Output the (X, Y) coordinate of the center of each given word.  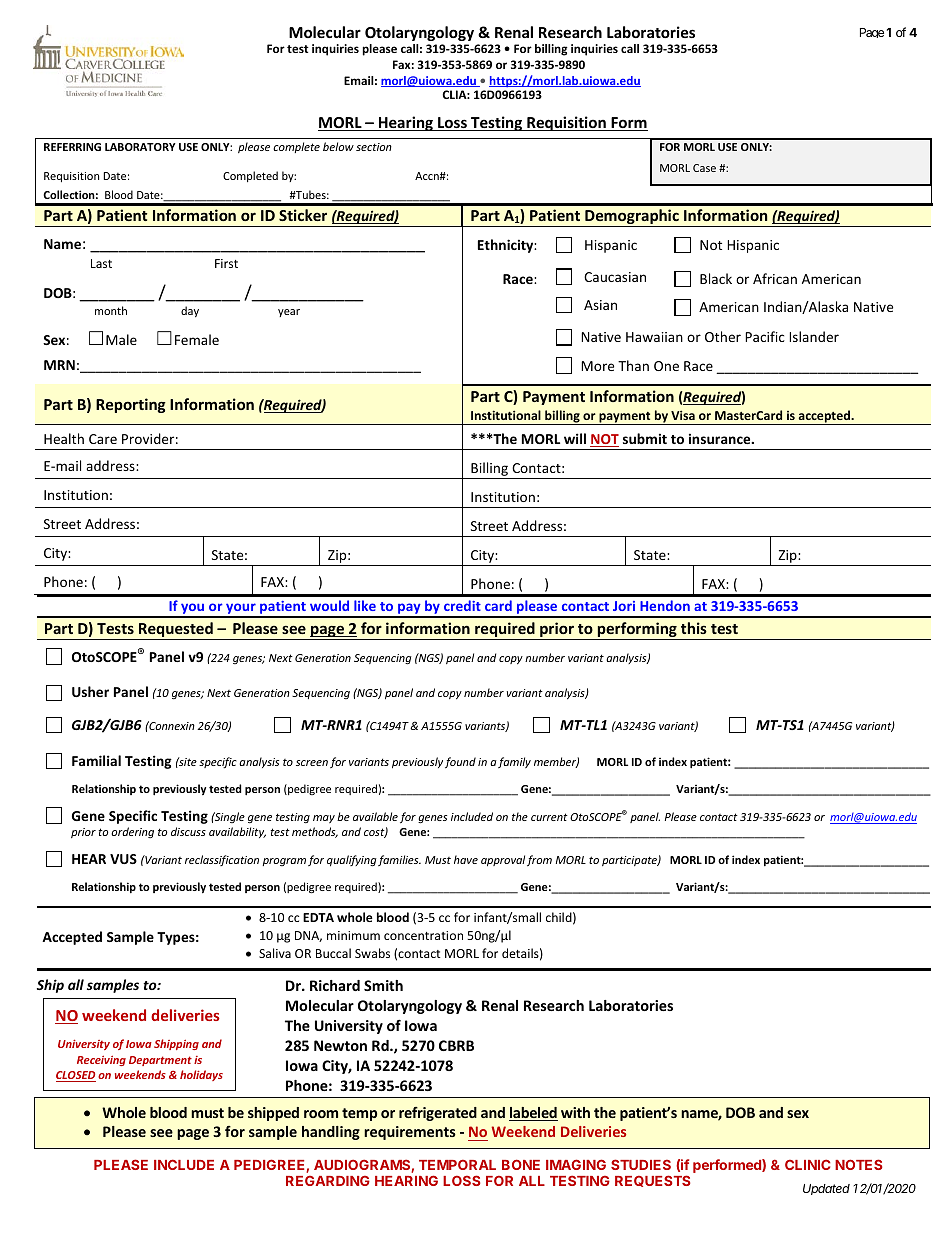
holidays (201, 1075)
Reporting (131, 405)
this (694, 628)
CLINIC (807, 1164)
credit (462, 605)
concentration (423, 935)
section (374, 147)
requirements (410, 1133)
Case (704, 168)
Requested (176, 631)
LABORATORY (140, 147)
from (539, 860)
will (575, 438)
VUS (123, 859)
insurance (721, 438)
